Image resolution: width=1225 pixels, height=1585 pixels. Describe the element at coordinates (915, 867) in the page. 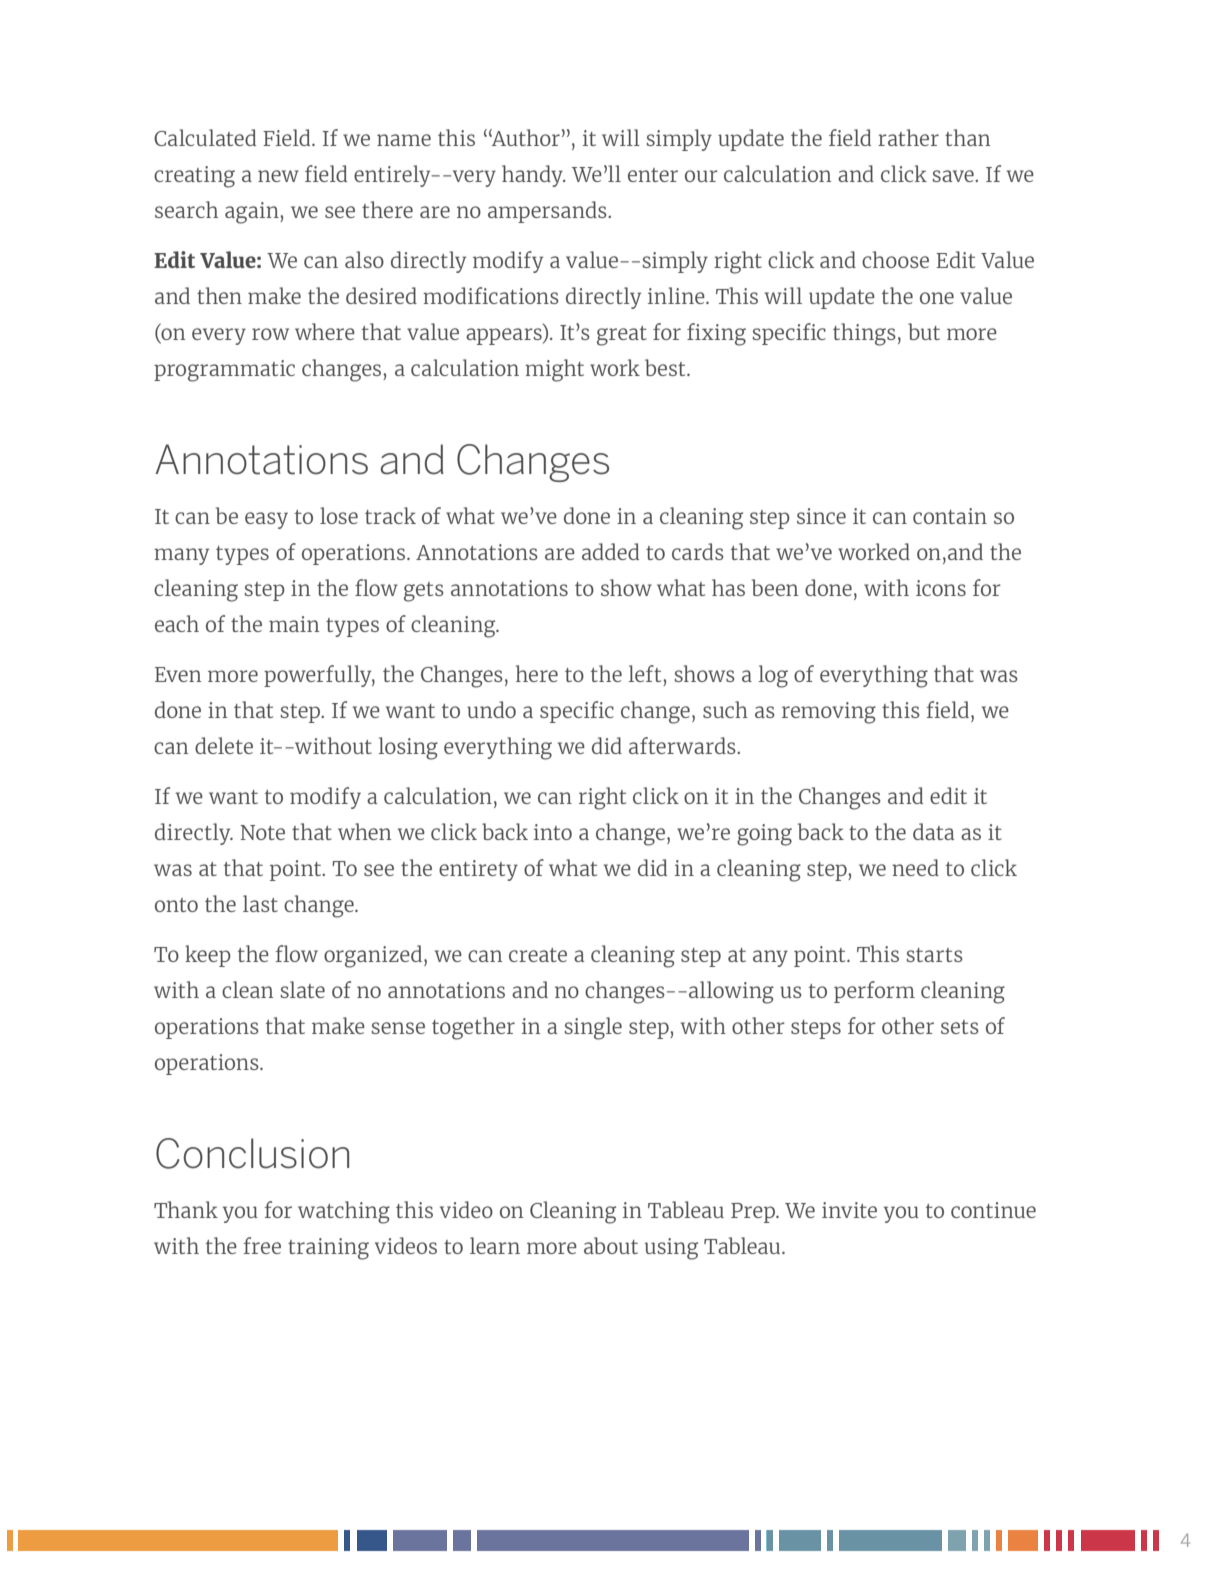

I see `need` at that location.
